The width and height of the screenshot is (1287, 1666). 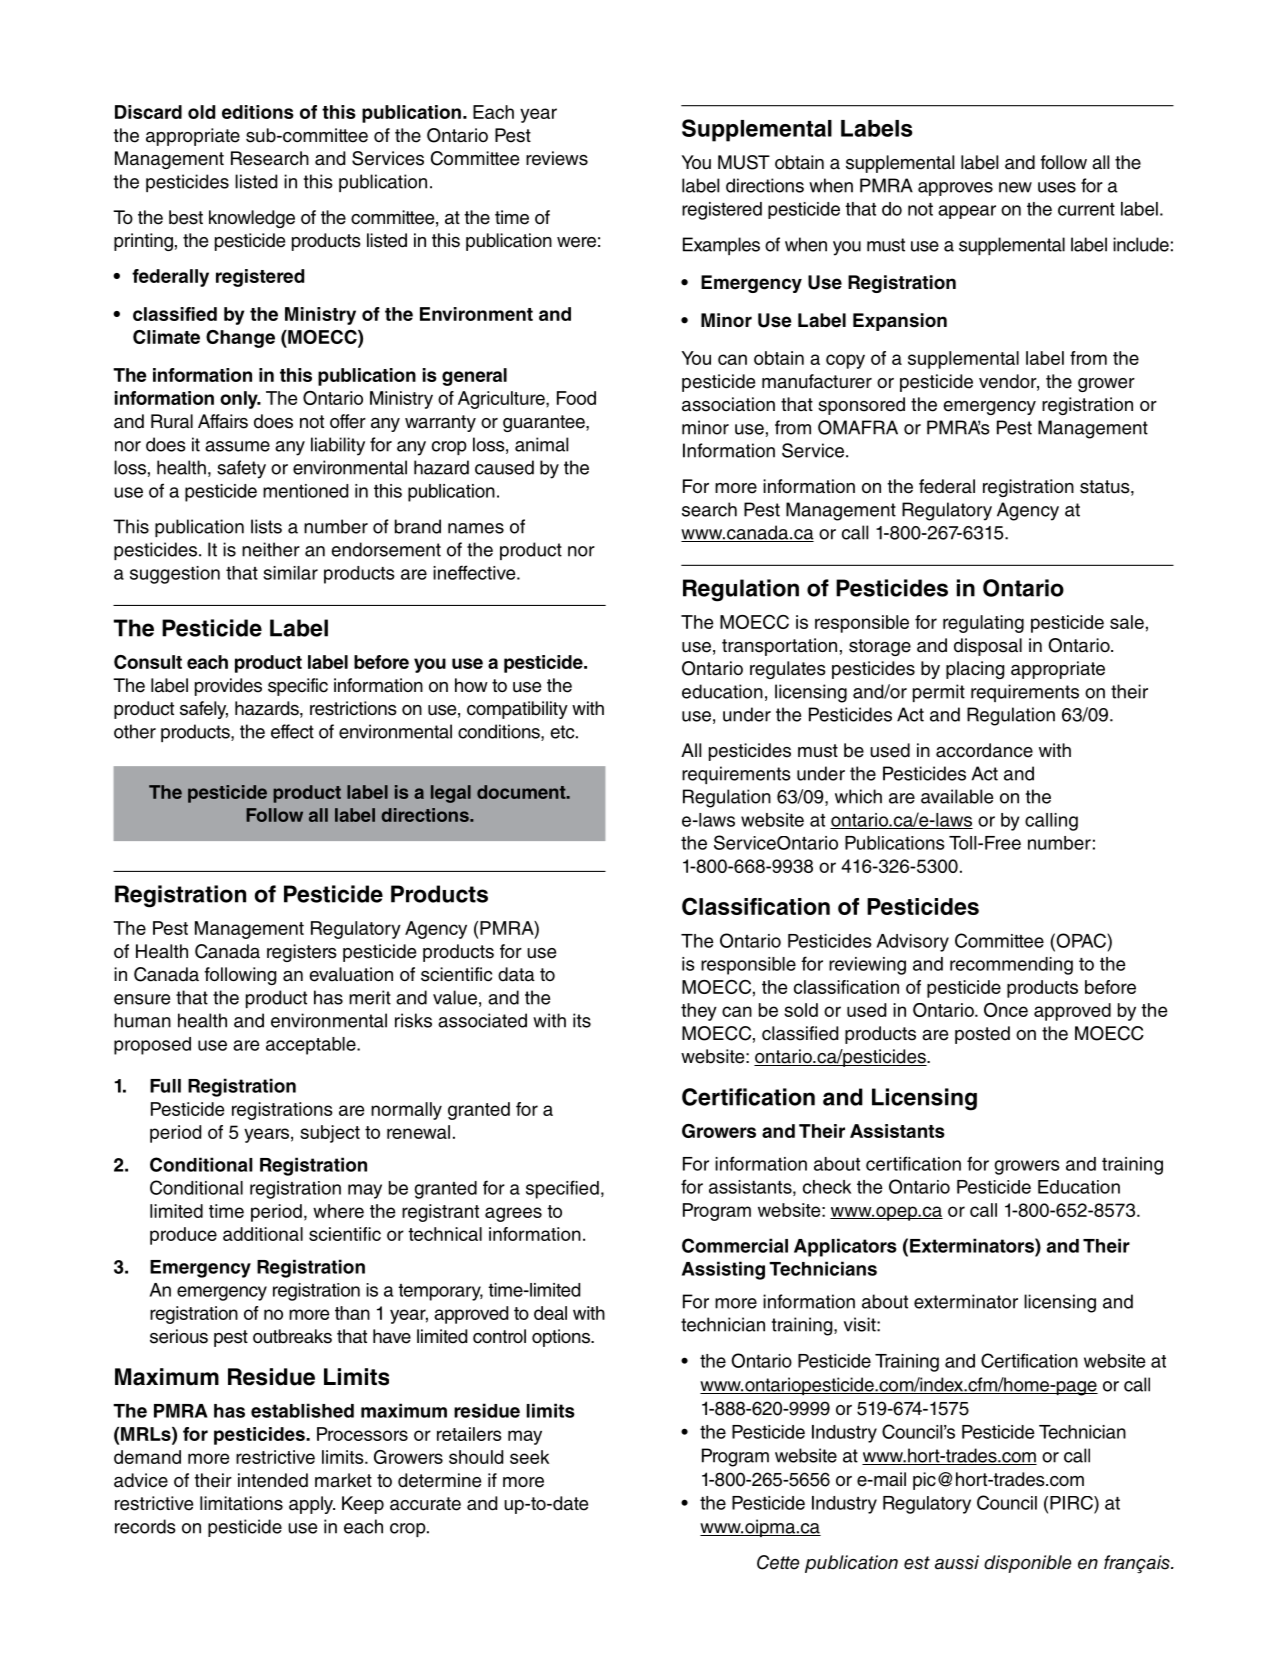 I want to click on disponible, so click(x=1027, y=1564).
